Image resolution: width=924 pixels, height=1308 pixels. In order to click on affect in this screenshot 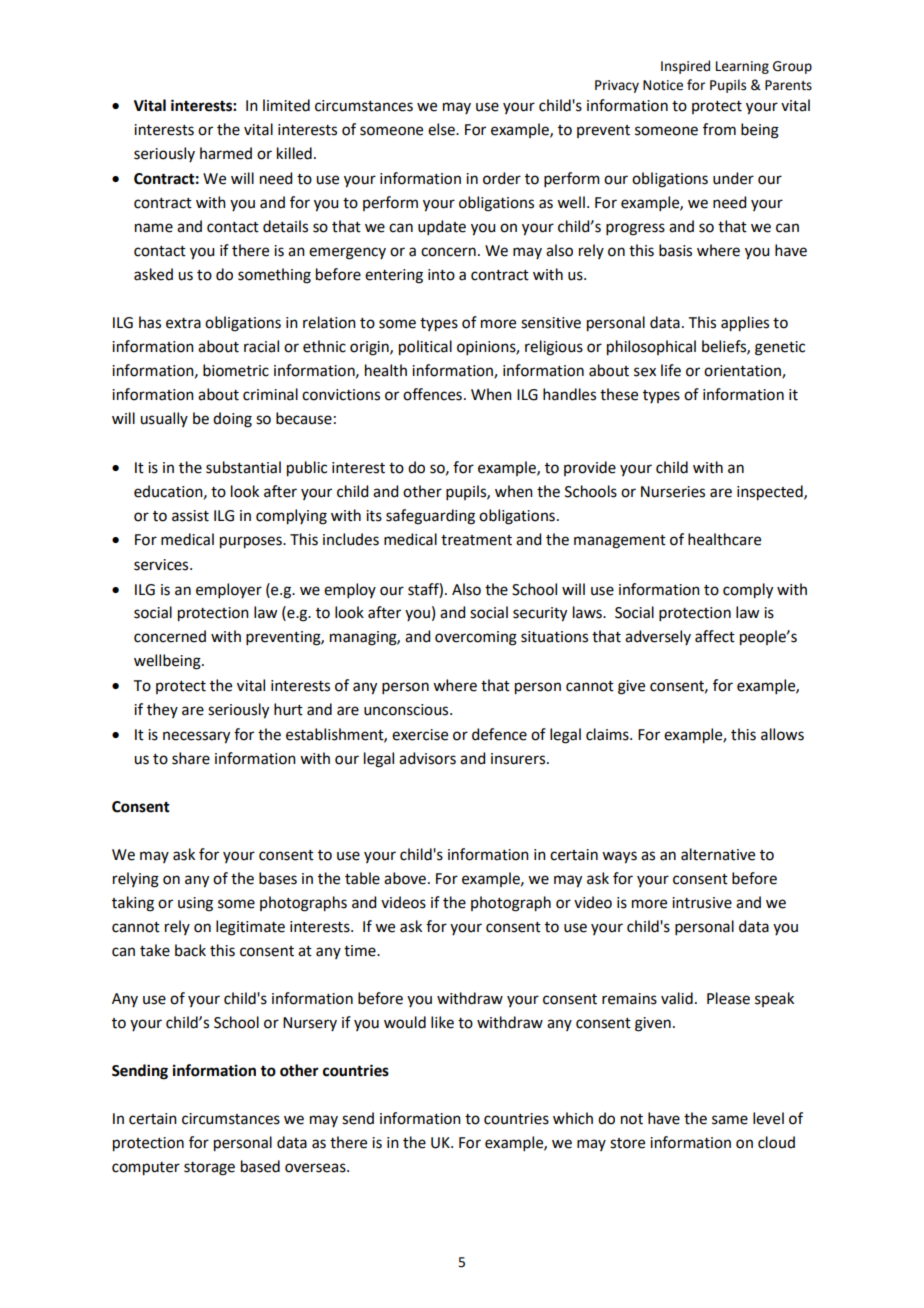, I will do `click(715, 636)`.
